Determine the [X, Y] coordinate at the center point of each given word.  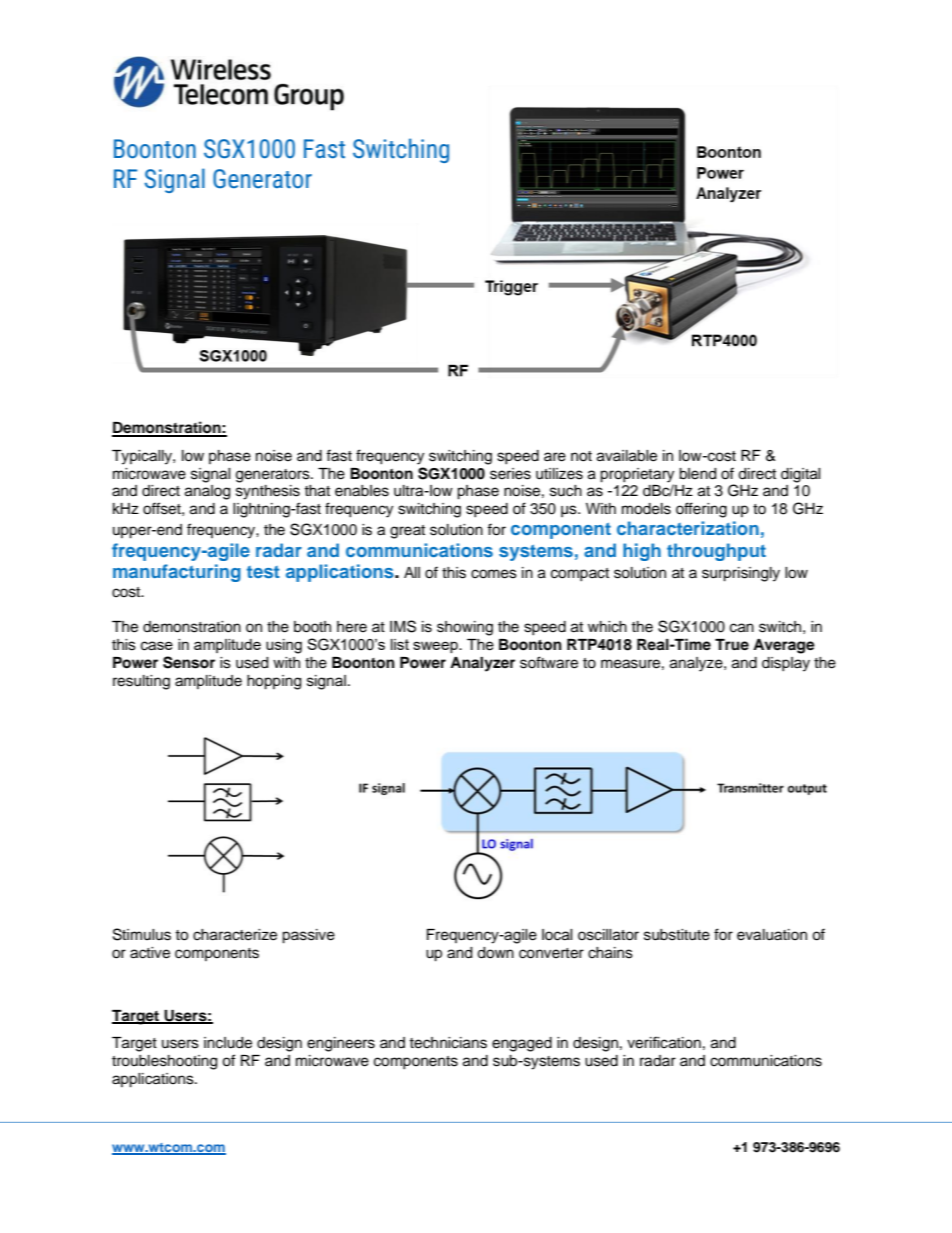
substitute [677, 935]
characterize [235, 935]
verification [664, 1042]
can [742, 628]
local [557, 935]
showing [465, 628]
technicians [448, 1043]
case [157, 646]
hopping [274, 682]
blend [697, 474]
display [786, 664]
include [228, 1043]
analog [207, 492]
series [510, 474]
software [549, 662]
